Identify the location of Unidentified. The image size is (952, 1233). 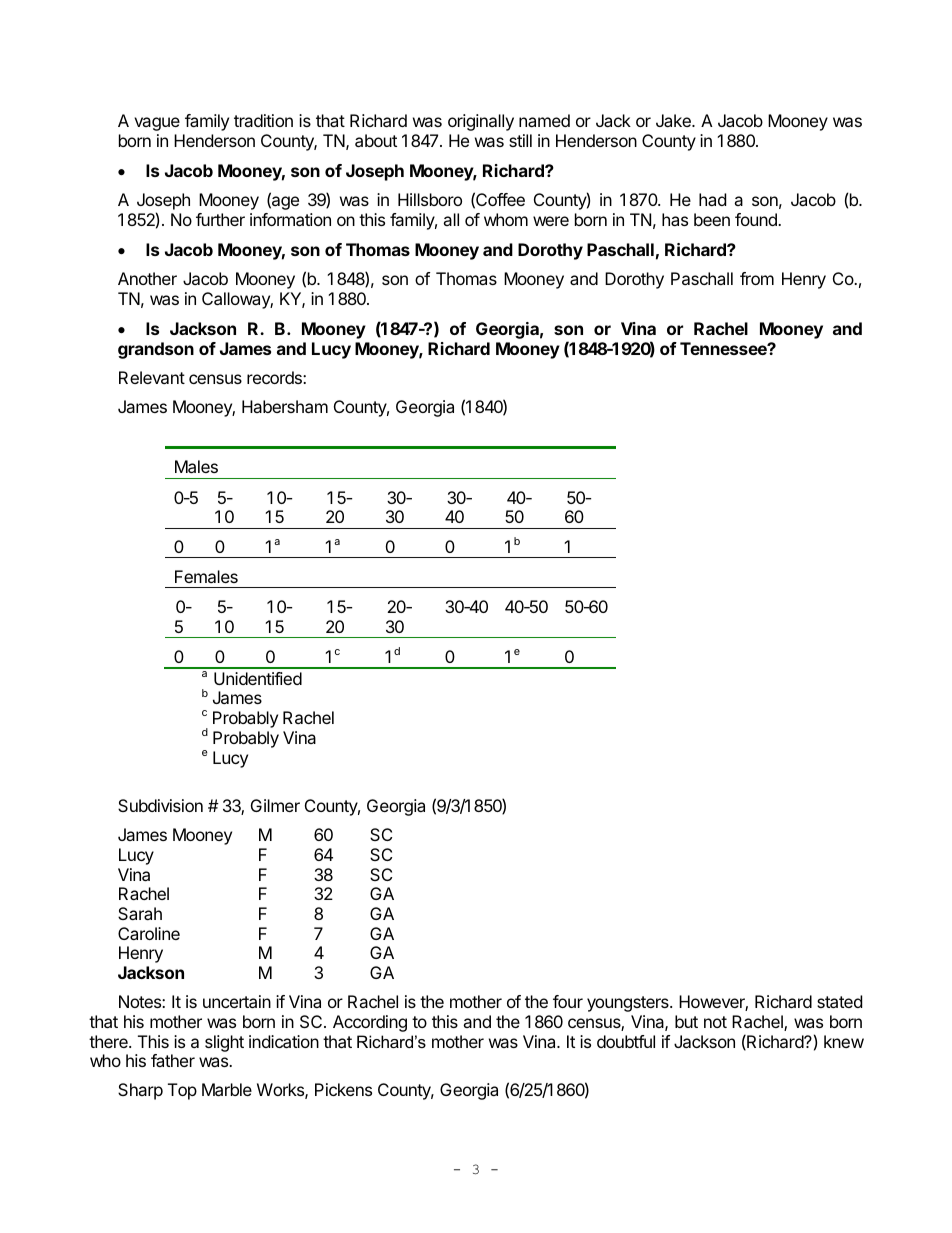
(258, 678).
